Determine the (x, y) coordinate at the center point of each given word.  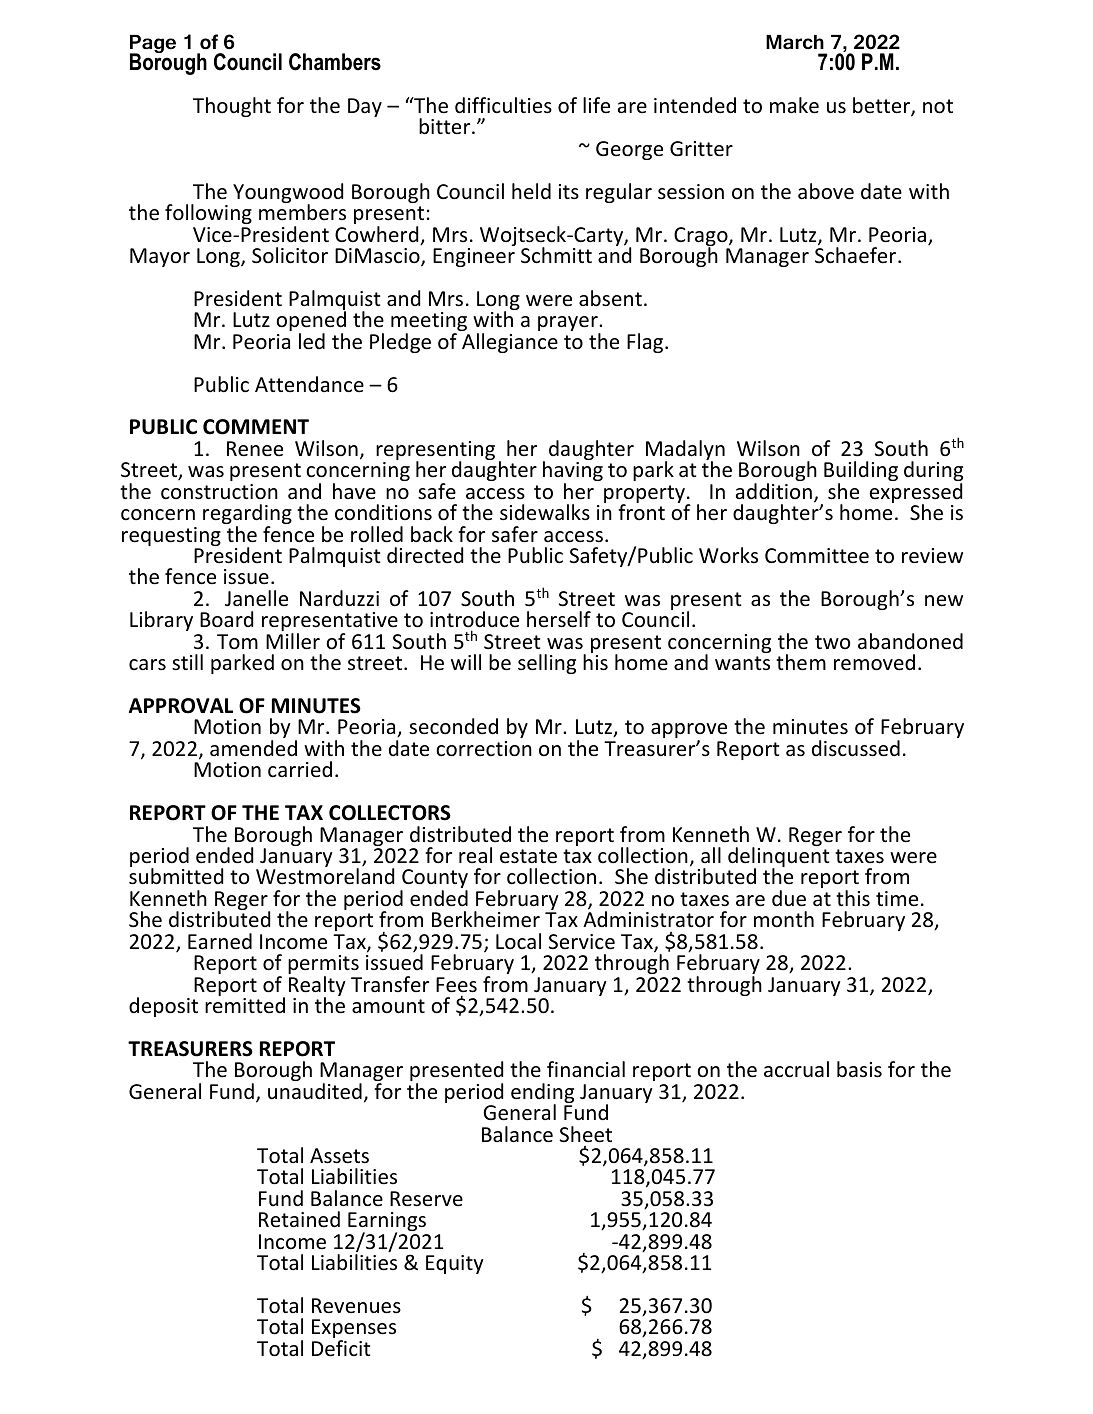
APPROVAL (181, 706)
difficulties (503, 105)
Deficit (341, 1348)
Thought (232, 107)
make (794, 105)
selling (547, 664)
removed (874, 662)
